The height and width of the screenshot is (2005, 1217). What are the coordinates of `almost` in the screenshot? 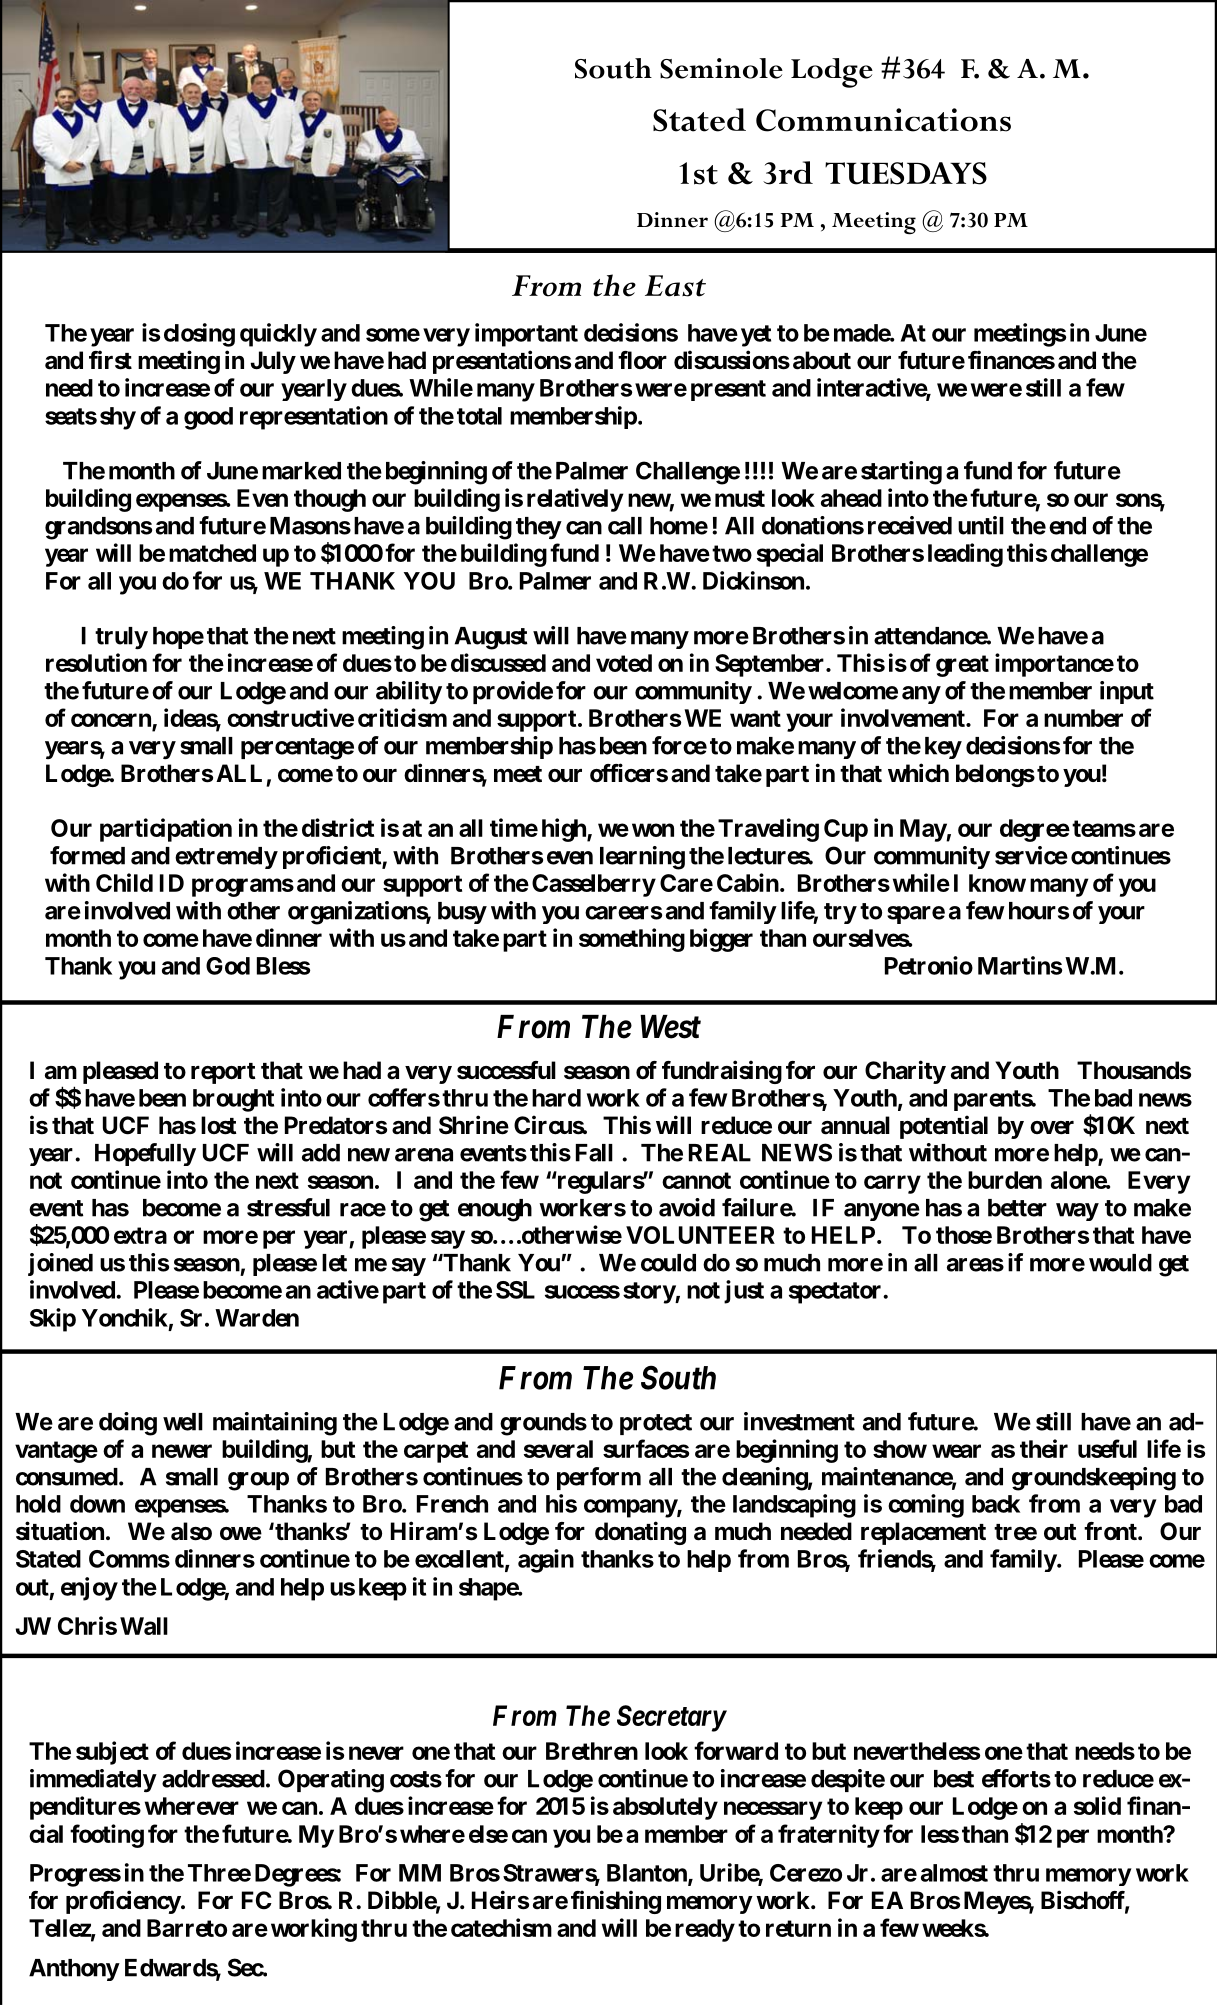 It's located at (954, 1873).
